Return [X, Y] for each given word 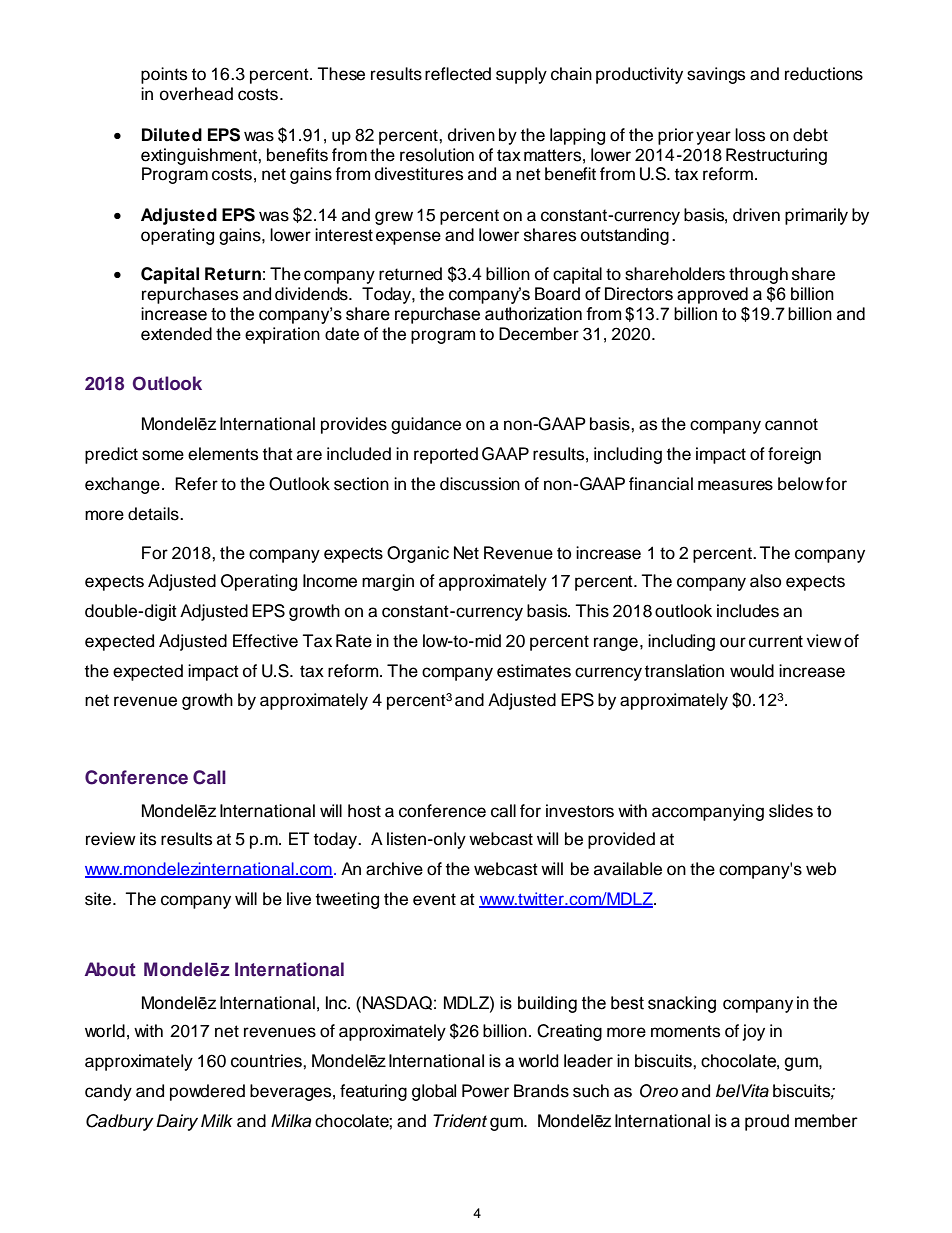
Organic [418, 554]
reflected [458, 74]
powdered [207, 1092]
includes [748, 611]
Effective [265, 641]
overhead [196, 94]
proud [767, 1122]
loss [750, 135]
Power [485, 1091]
